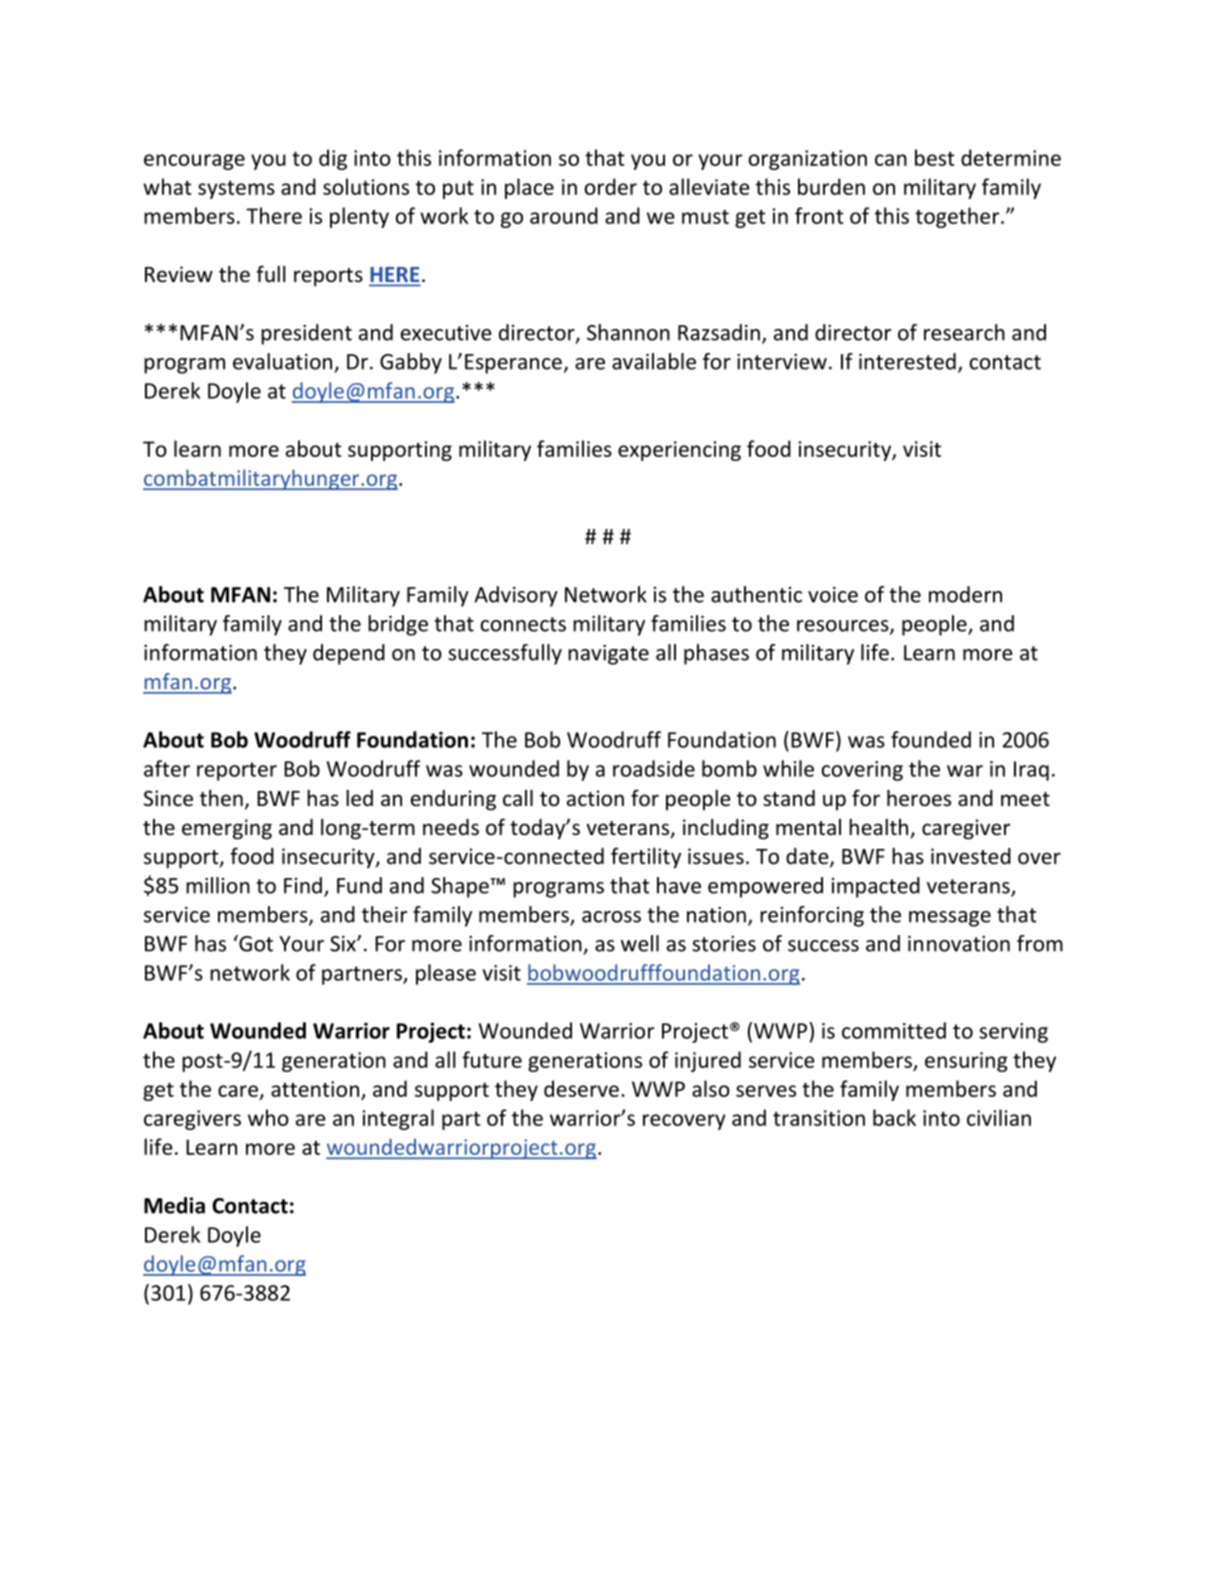 This image has height=1573, width=1216. I want to click on experiencing, so click(679, 451).
